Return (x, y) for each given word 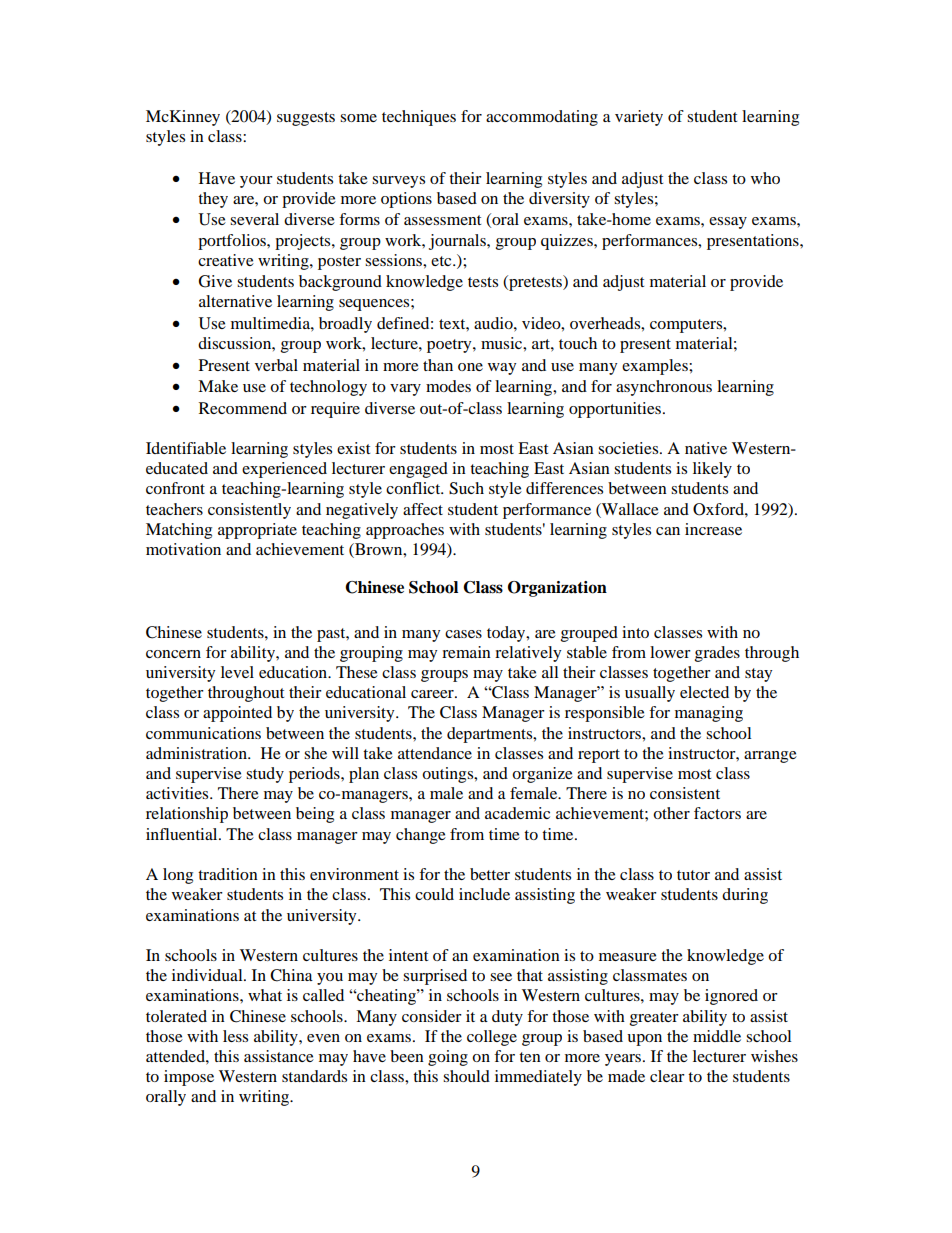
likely (712, 470)
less (235, 1036)
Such (466, 488)
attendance (435, 753)
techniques (419, 118)
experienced (284, 470)
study (265, 775)
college (492, 1038)
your (256, 182)
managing (709, 714)
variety (639, 118)
